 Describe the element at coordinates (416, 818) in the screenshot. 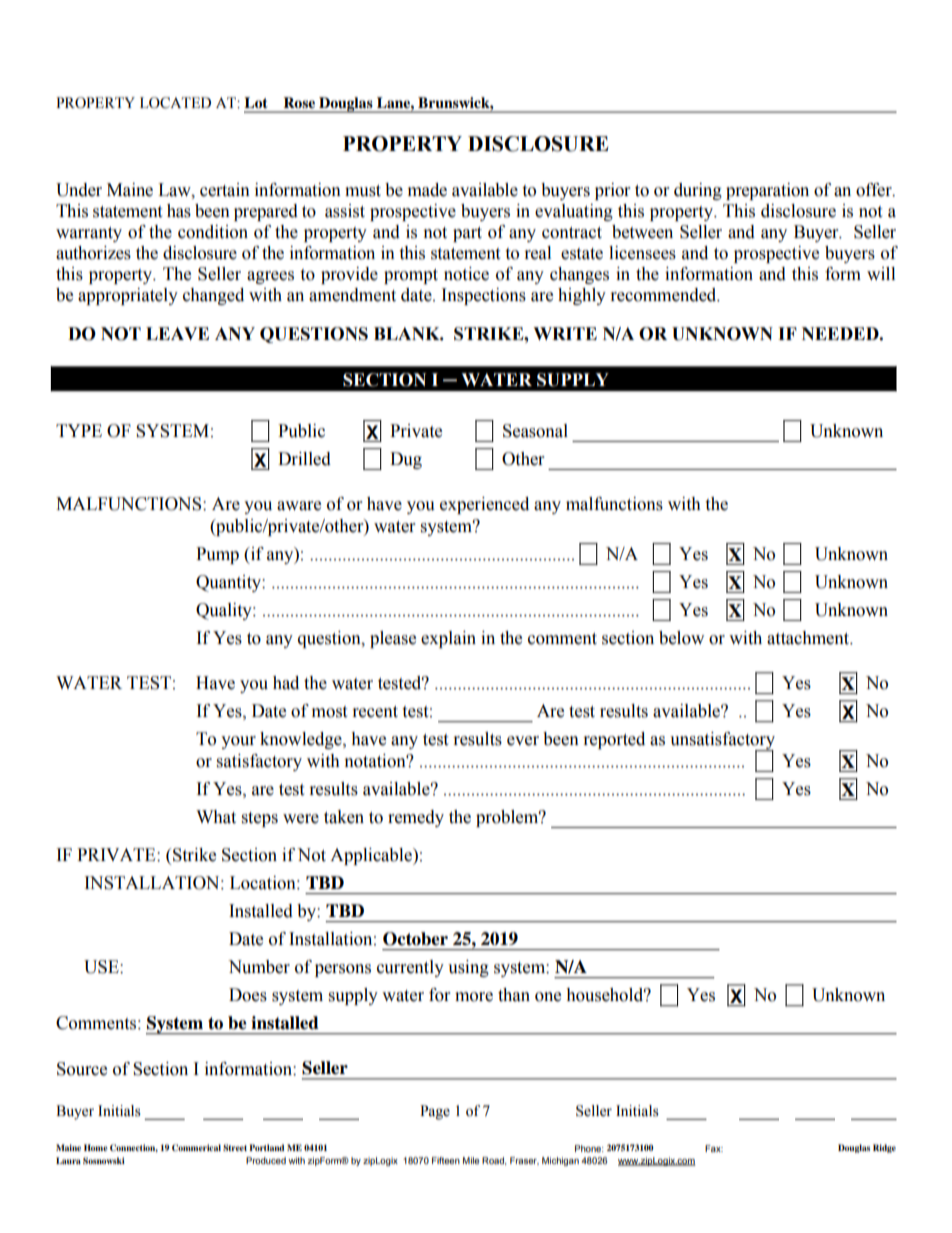

I see `remedy` at that location.
